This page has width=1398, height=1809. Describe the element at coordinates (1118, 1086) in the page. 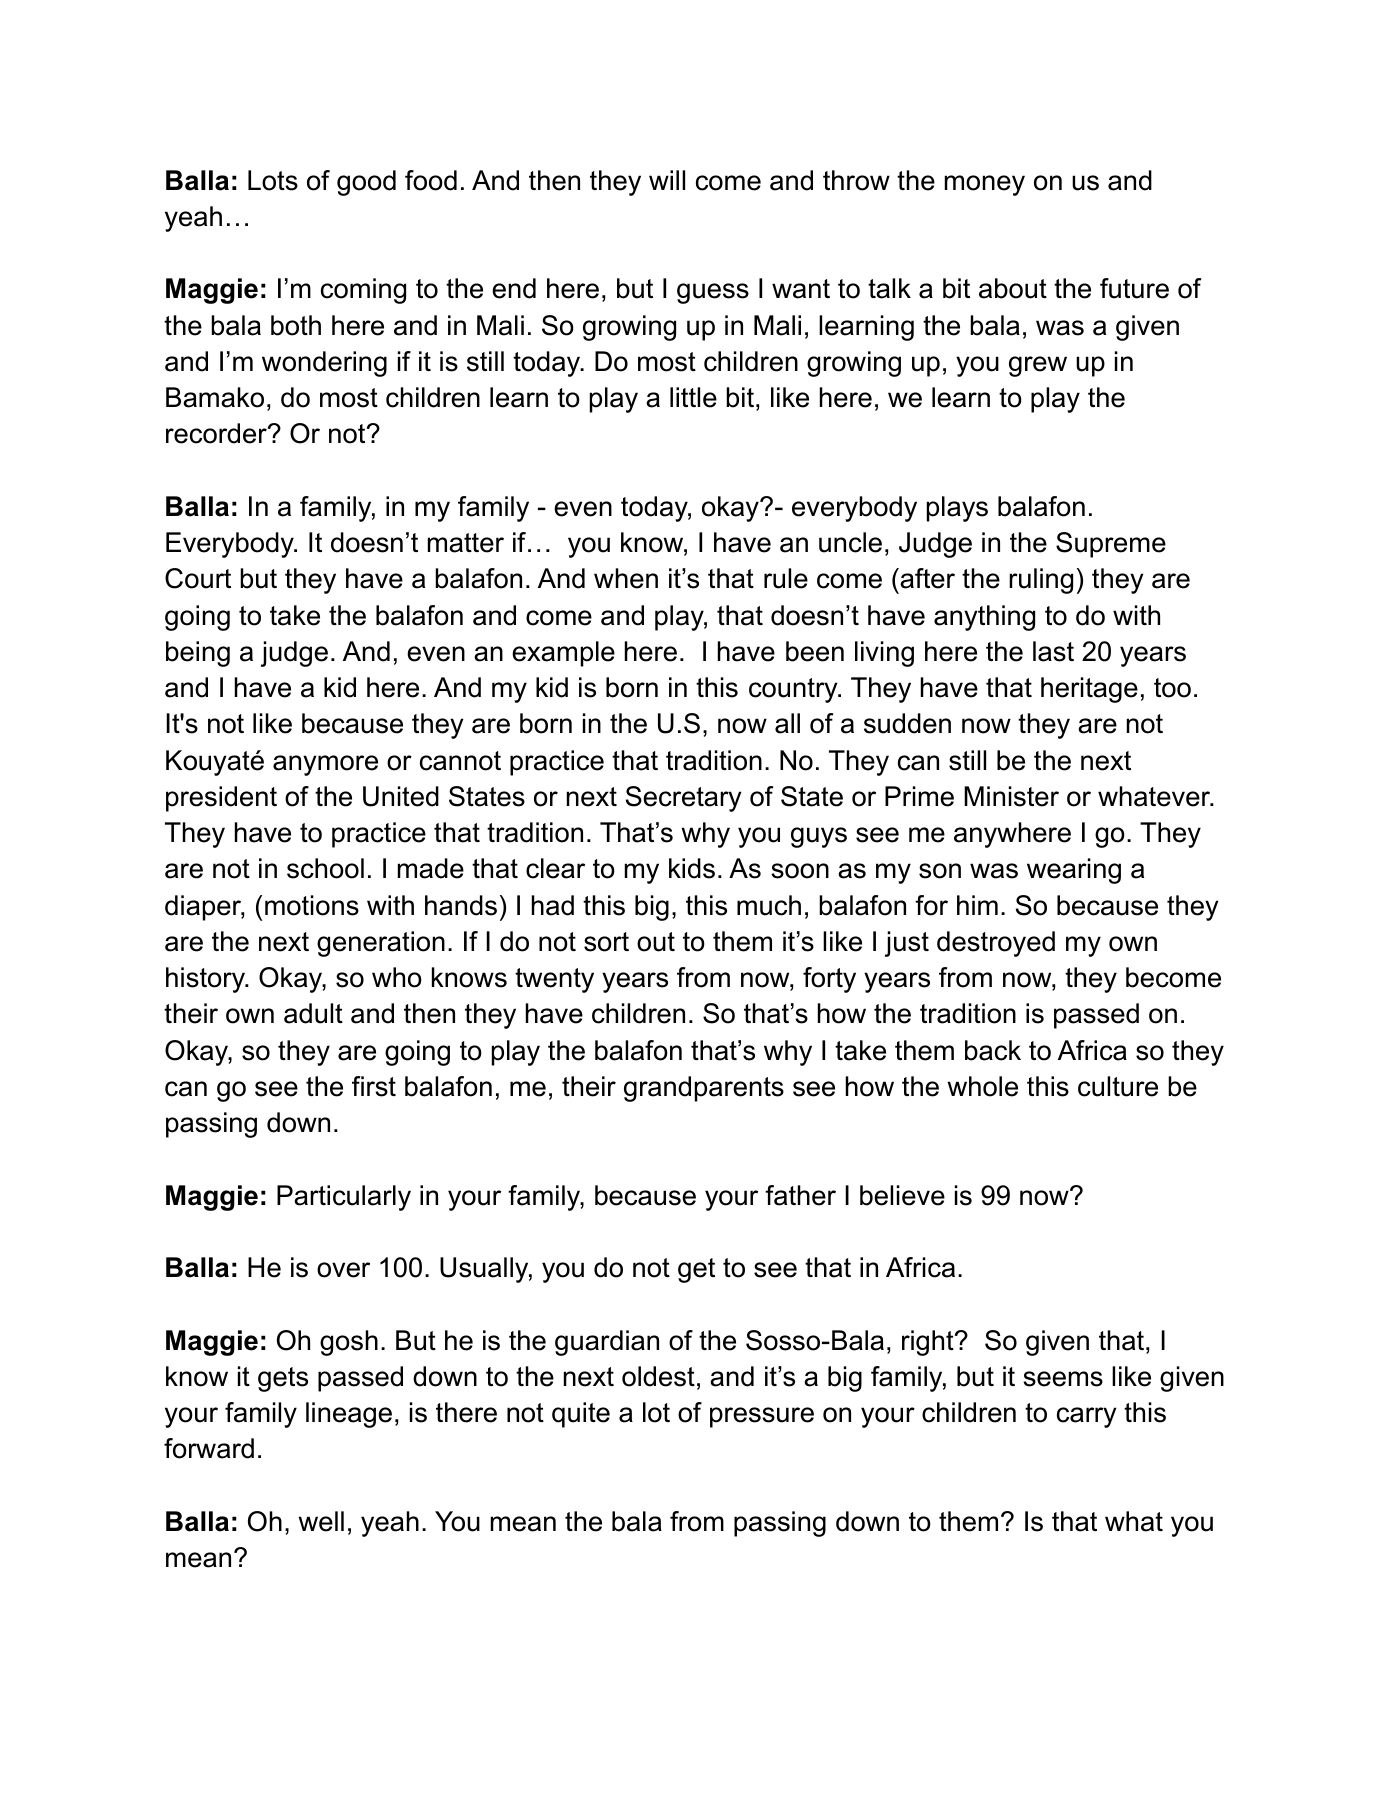

I see `culture` at that location.
